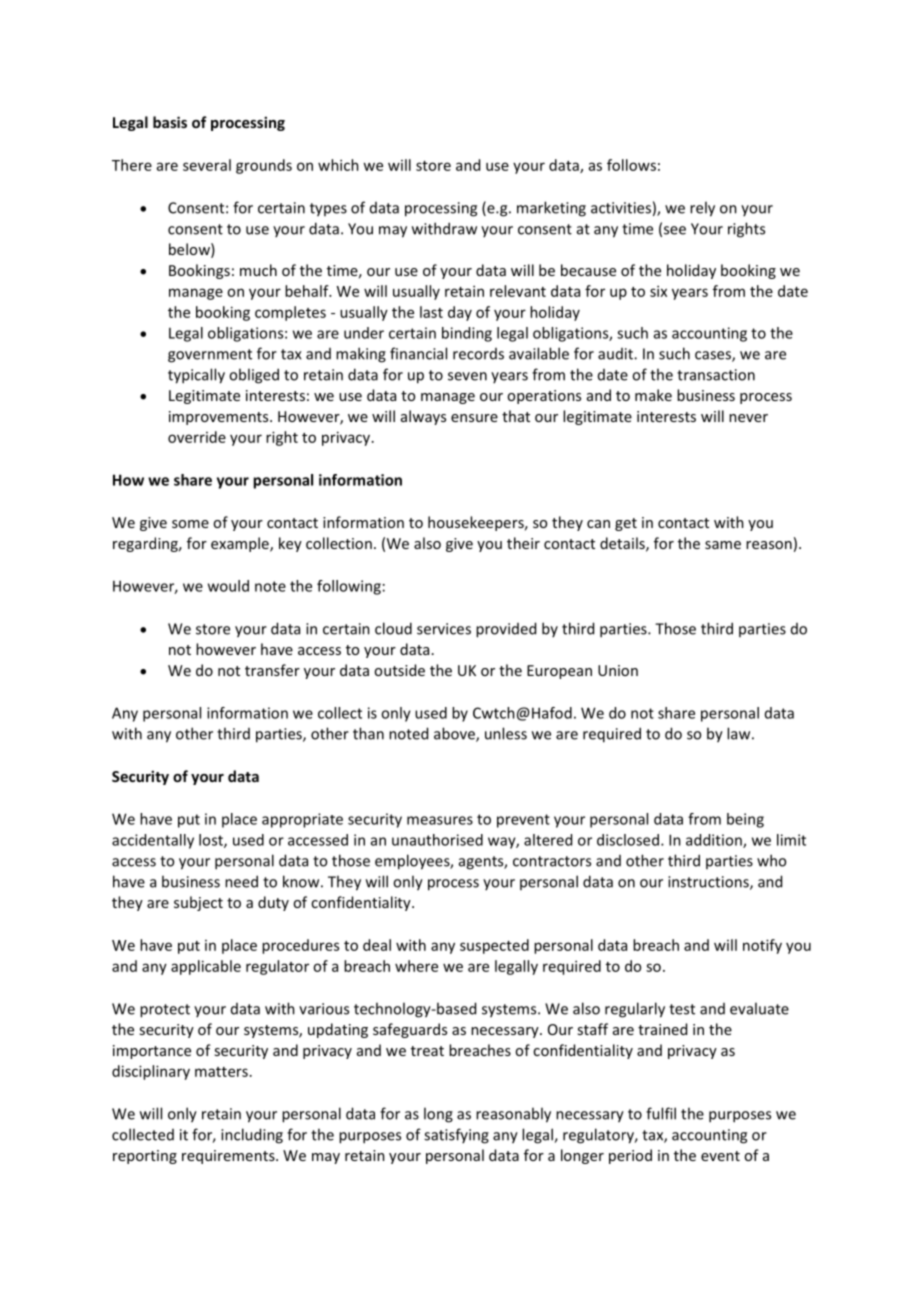  What do you see at coordinates (716, 375) in the screenshot?
I see `transaction` at bounding box center [716, 375].
